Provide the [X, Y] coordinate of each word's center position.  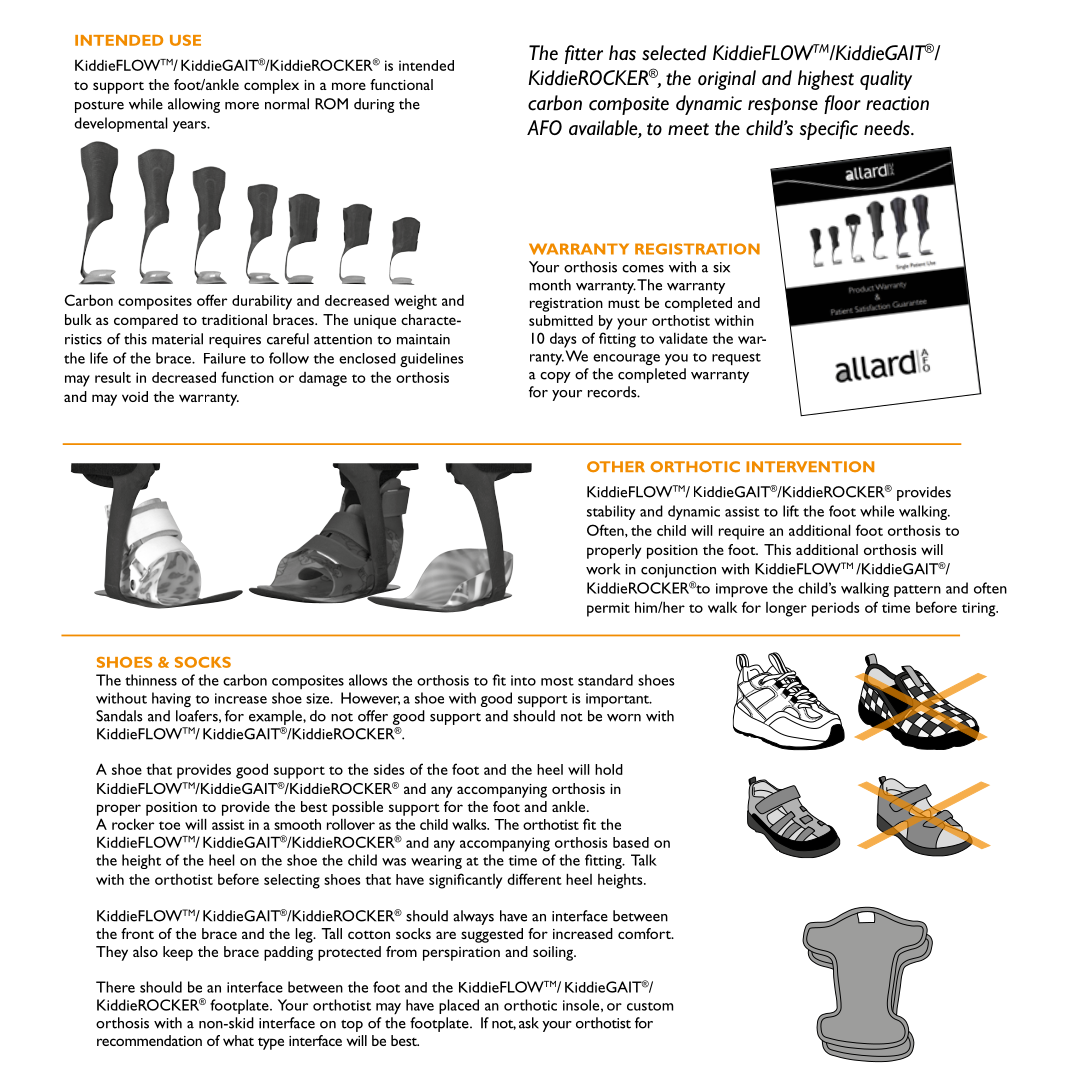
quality [886, 80]
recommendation [149, 1040]
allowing [194, 105]
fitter [584, 54]
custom [650, 1006]
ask [529, 1023]
